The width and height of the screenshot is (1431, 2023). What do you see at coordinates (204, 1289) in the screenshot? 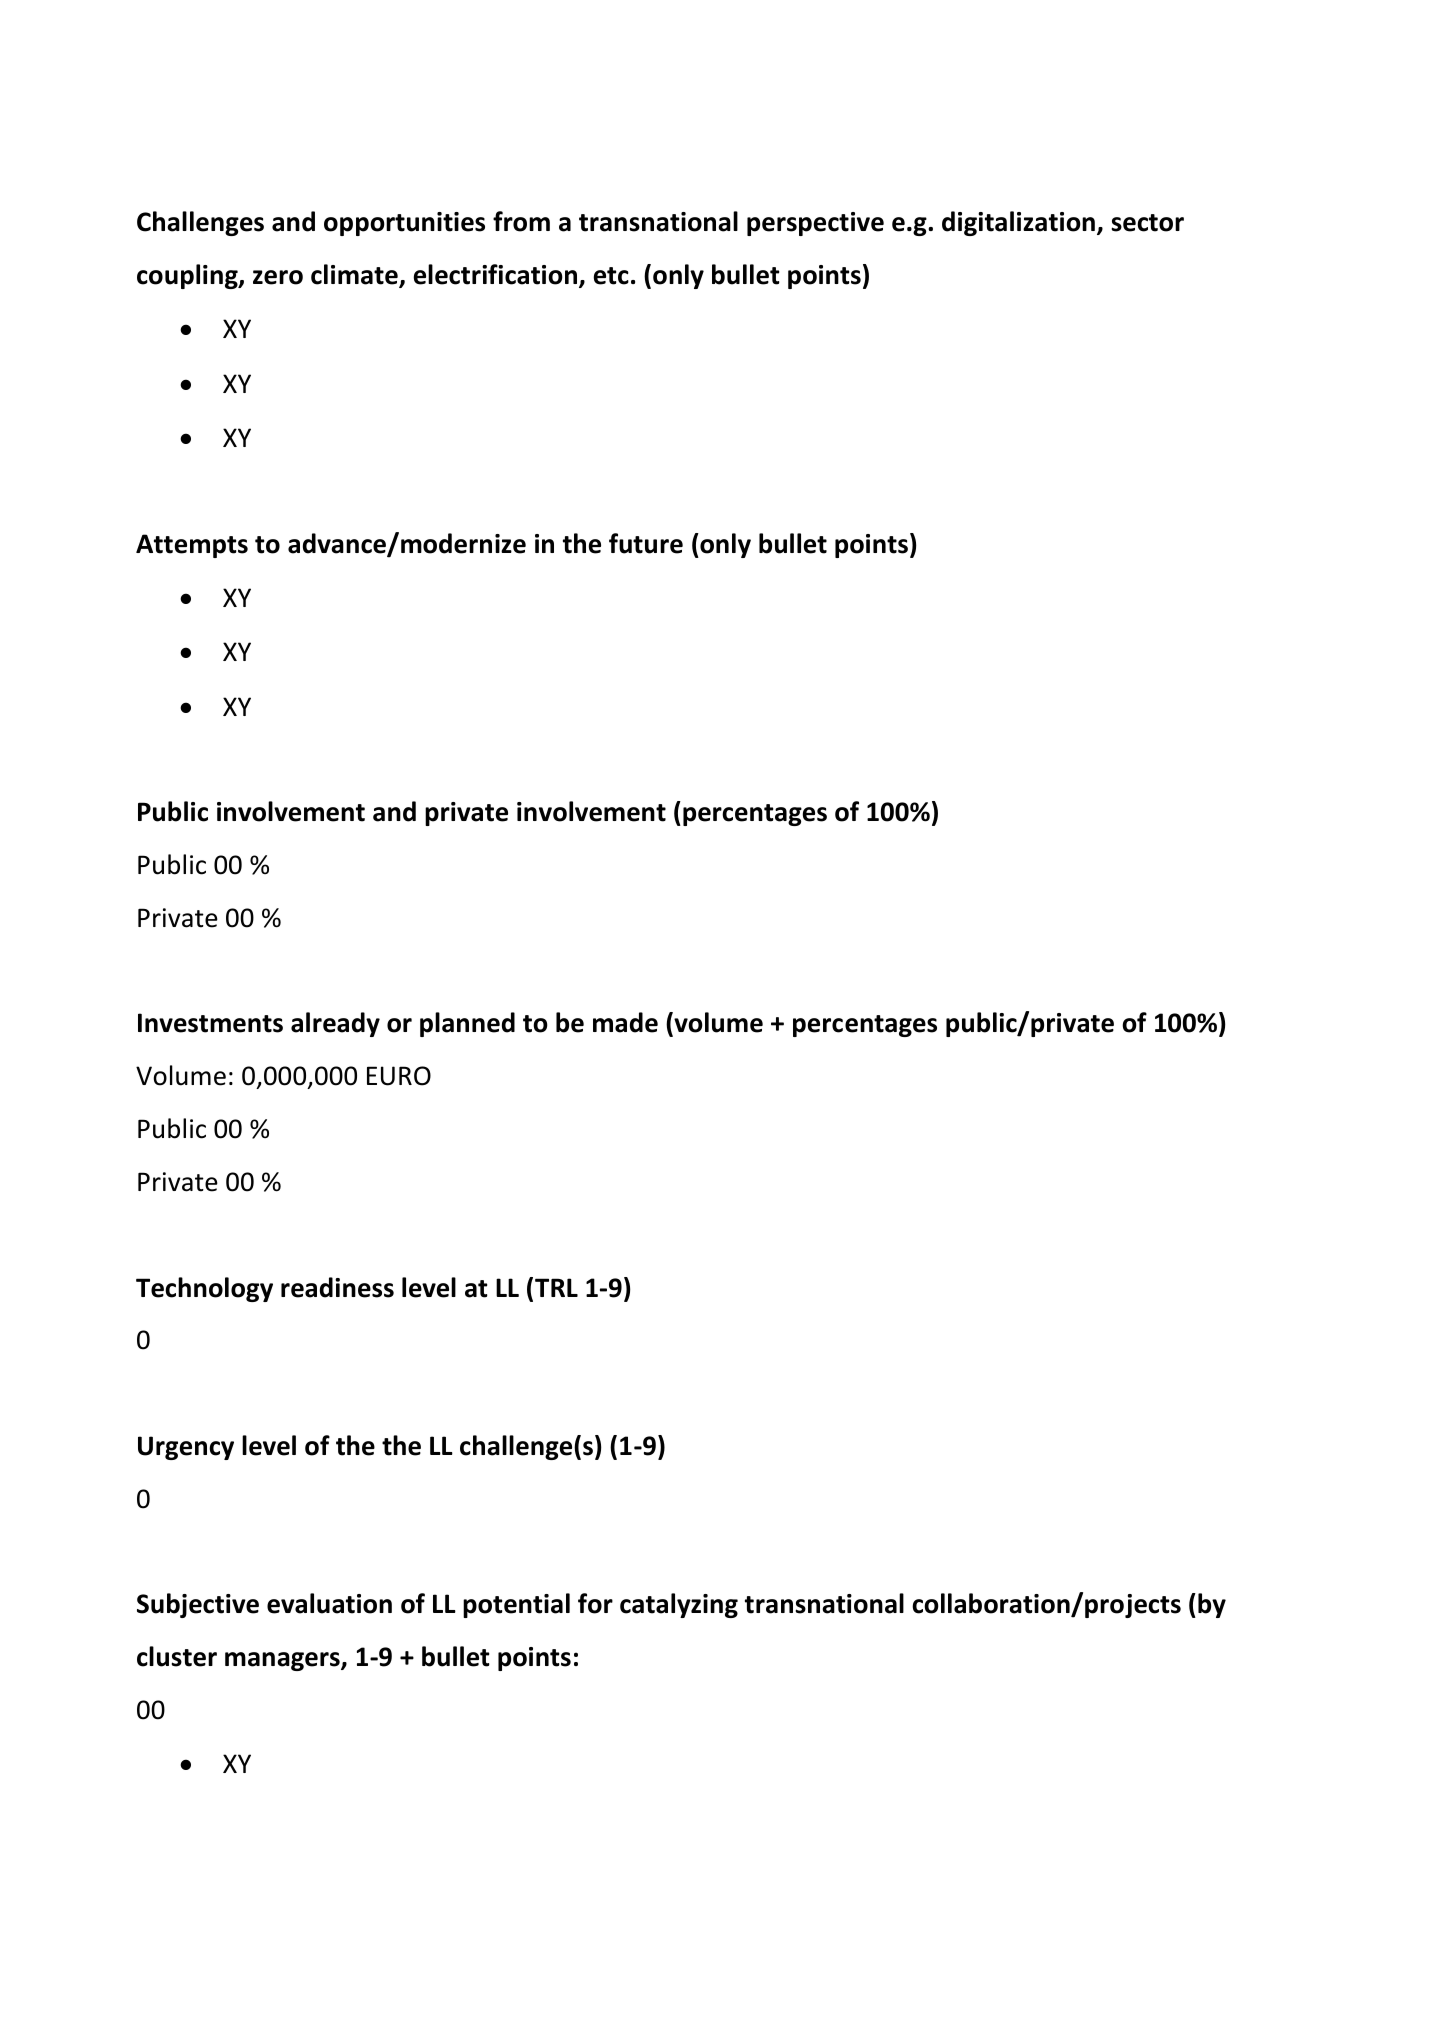
I see `Technology` at bounding box center [204, 1289].
